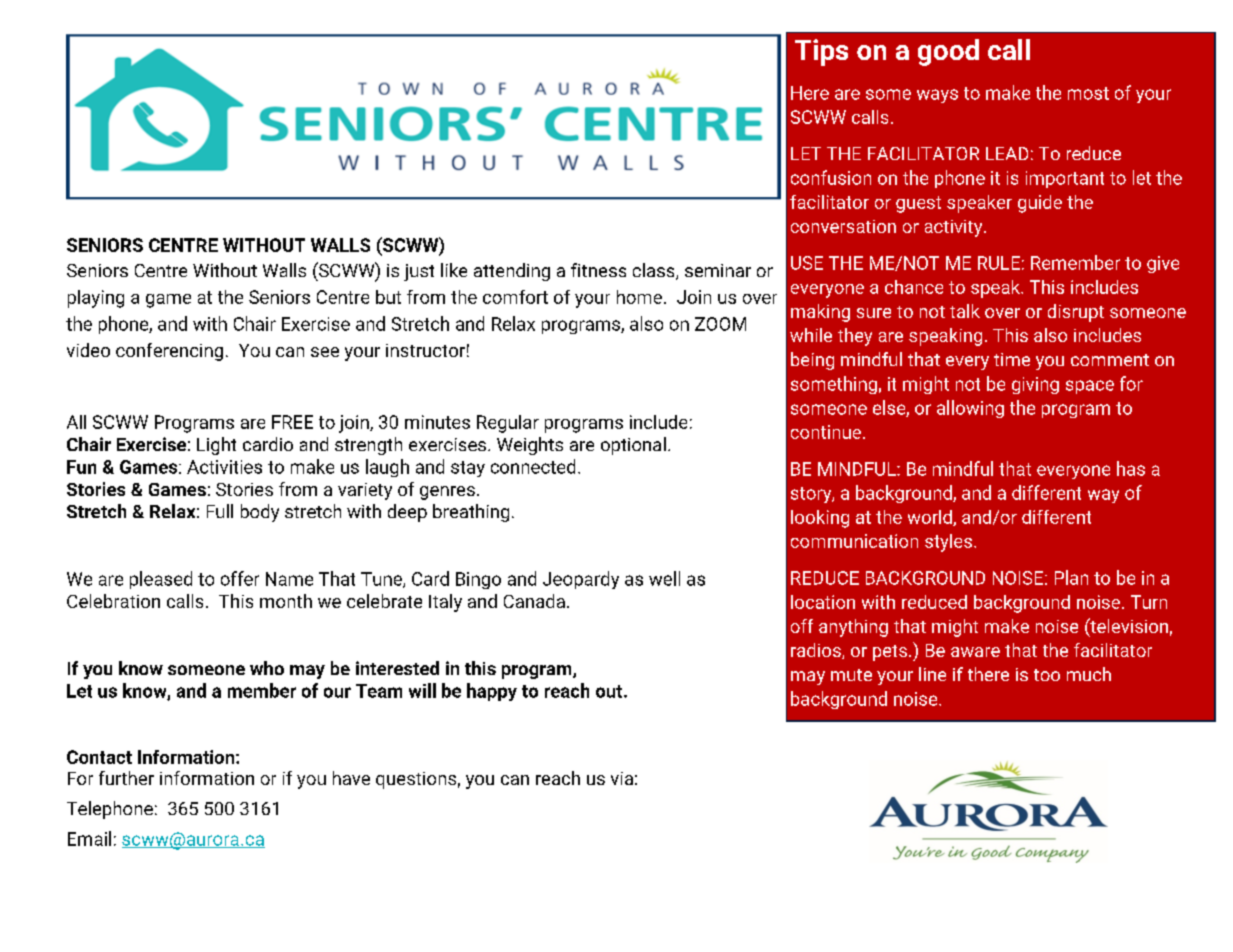 The width and height of the screenshot is (1233, 952). I want to click on most, so click(1088, 93).
